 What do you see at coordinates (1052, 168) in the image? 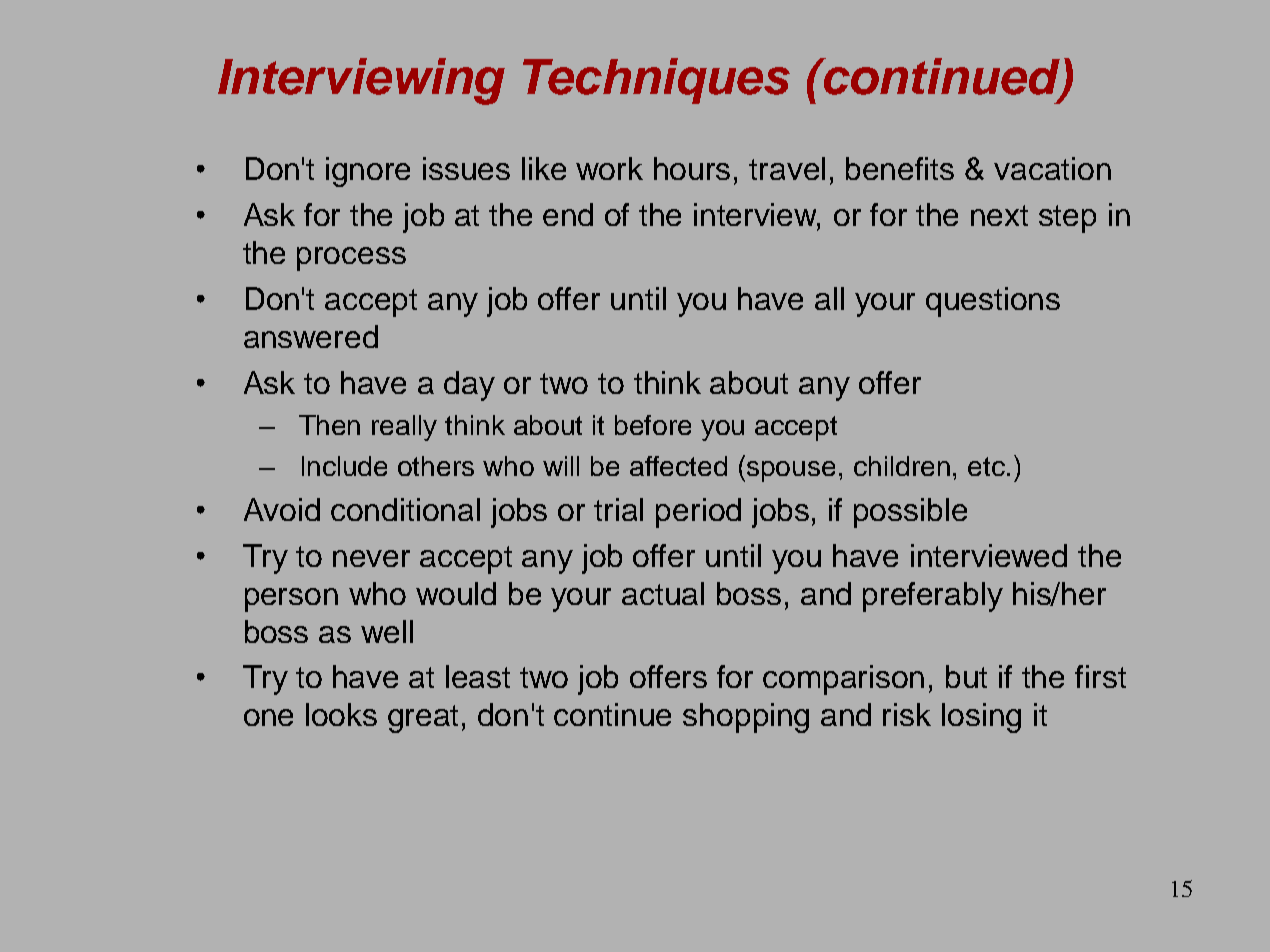
I see `vacation` at bounding box center [1052, 168].
